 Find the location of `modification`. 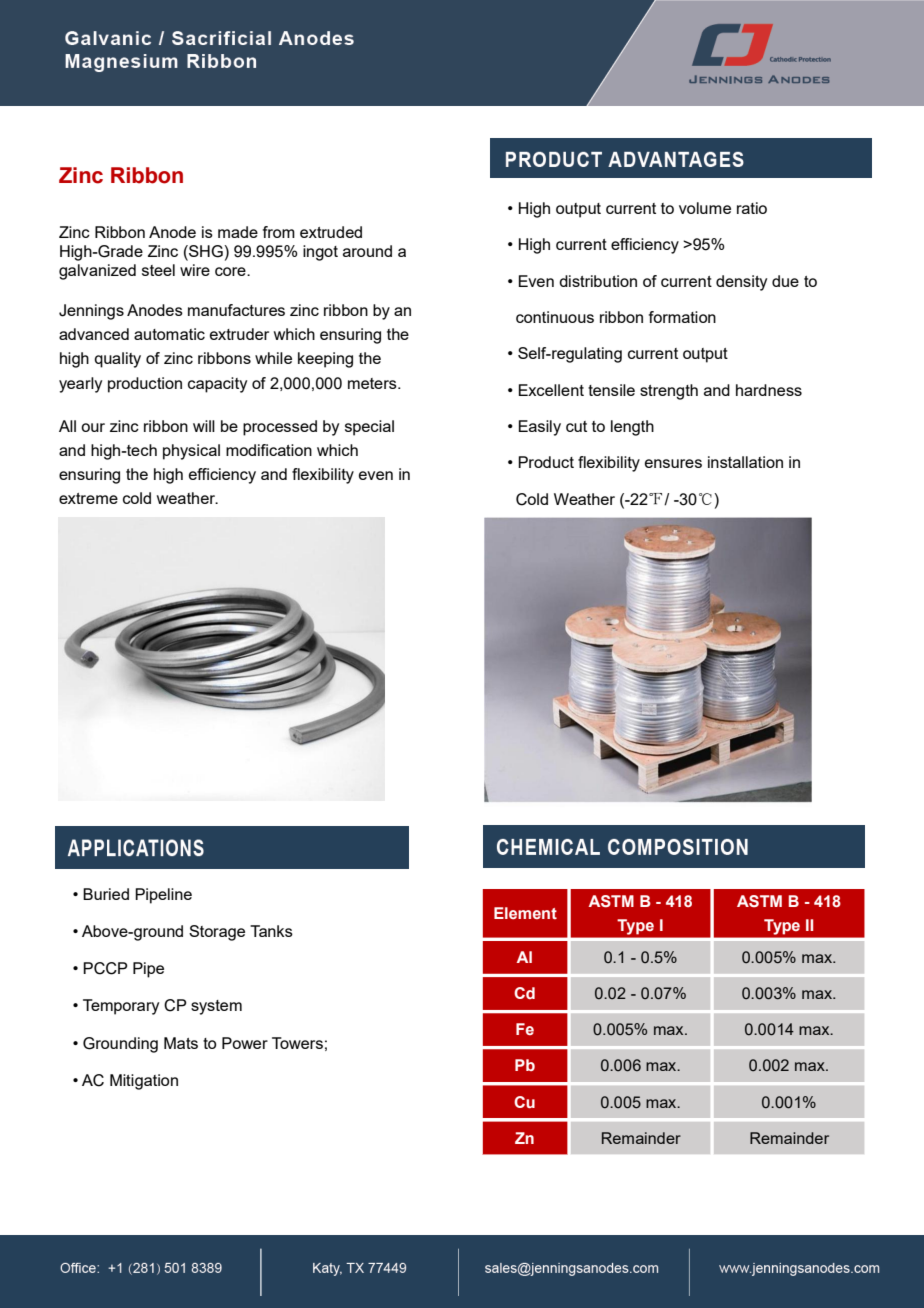

modification is located at coordinates (269, 450).
